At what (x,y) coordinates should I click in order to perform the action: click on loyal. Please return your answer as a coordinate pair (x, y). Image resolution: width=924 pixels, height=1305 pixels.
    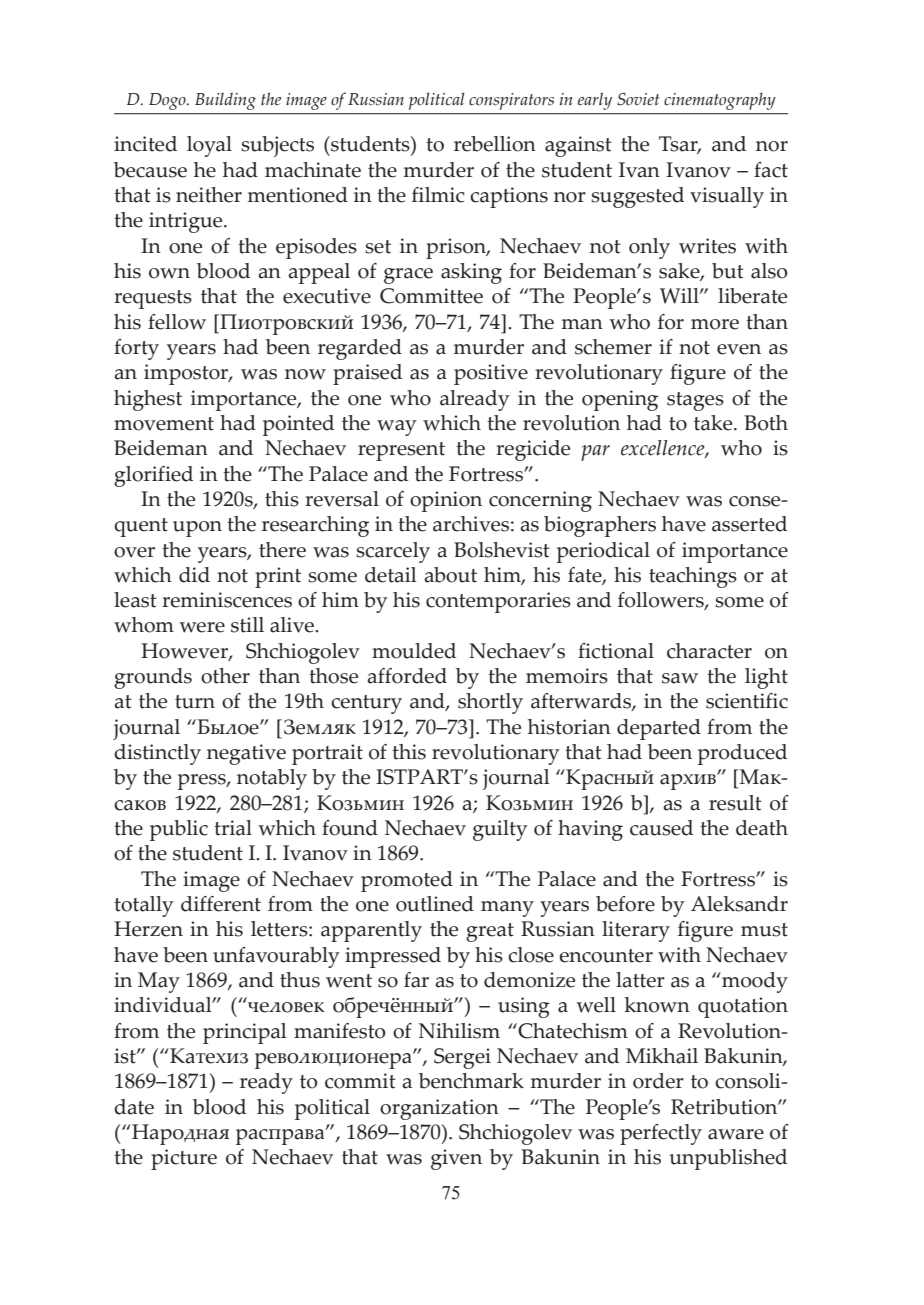
    Looking at the image, I should click on (209, 146).
